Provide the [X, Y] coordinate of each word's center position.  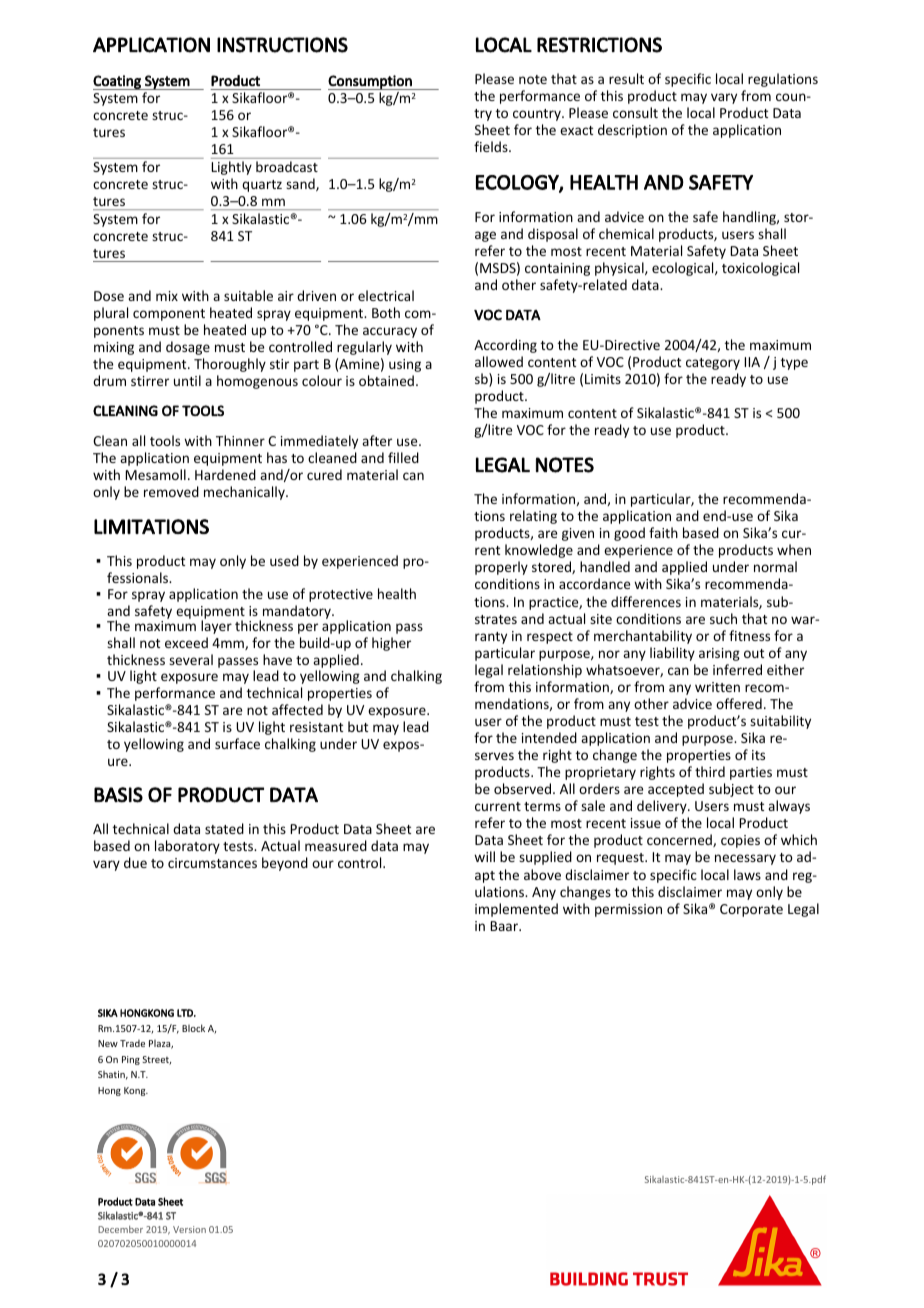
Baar [505, 926]
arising [719, 654]
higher [391, 644]
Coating [118, 82]
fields [492, 146]
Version [189, 1229]
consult [635, 112]
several [191, 659]
